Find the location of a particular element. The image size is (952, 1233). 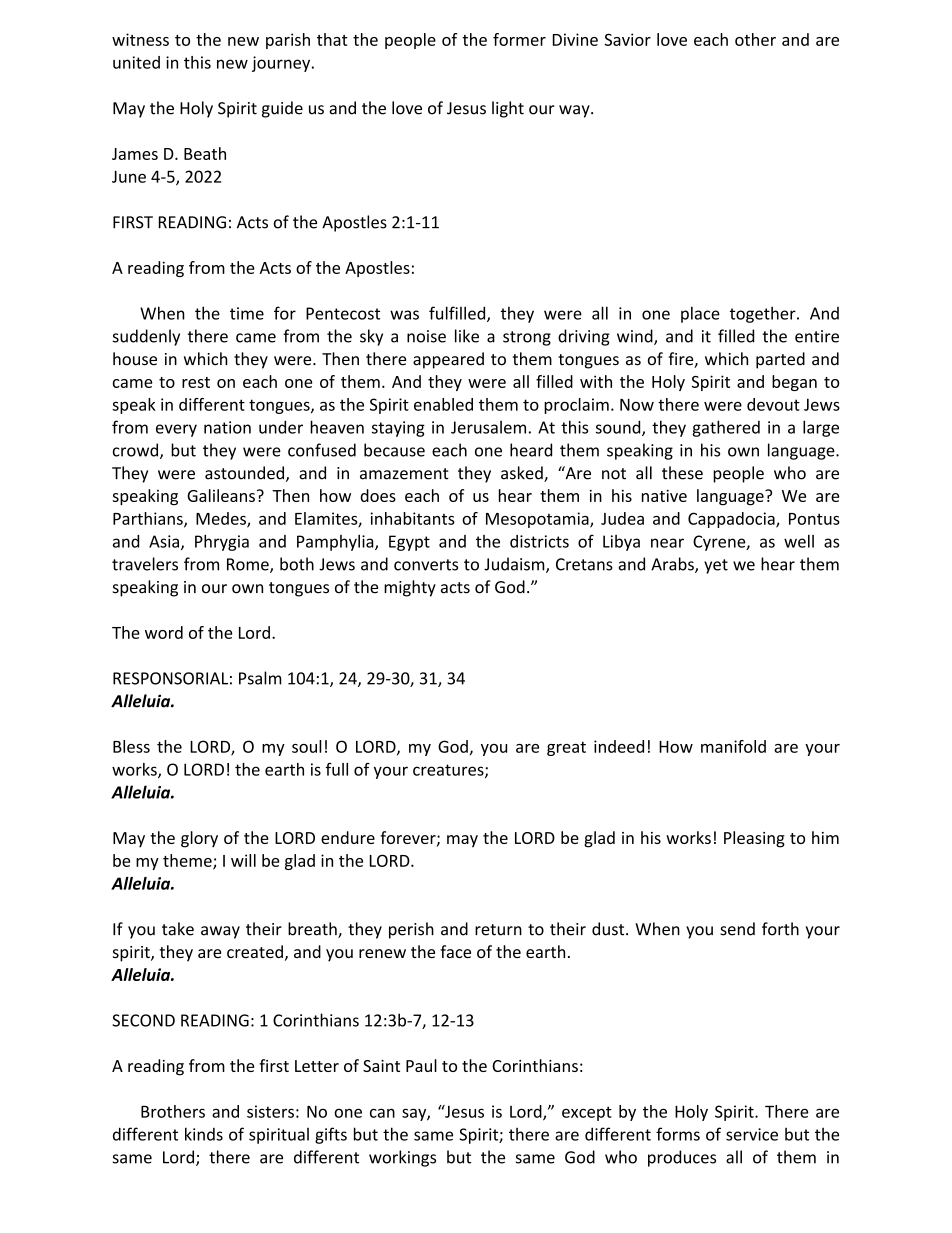

journey is located at coordinates (282, 64).
